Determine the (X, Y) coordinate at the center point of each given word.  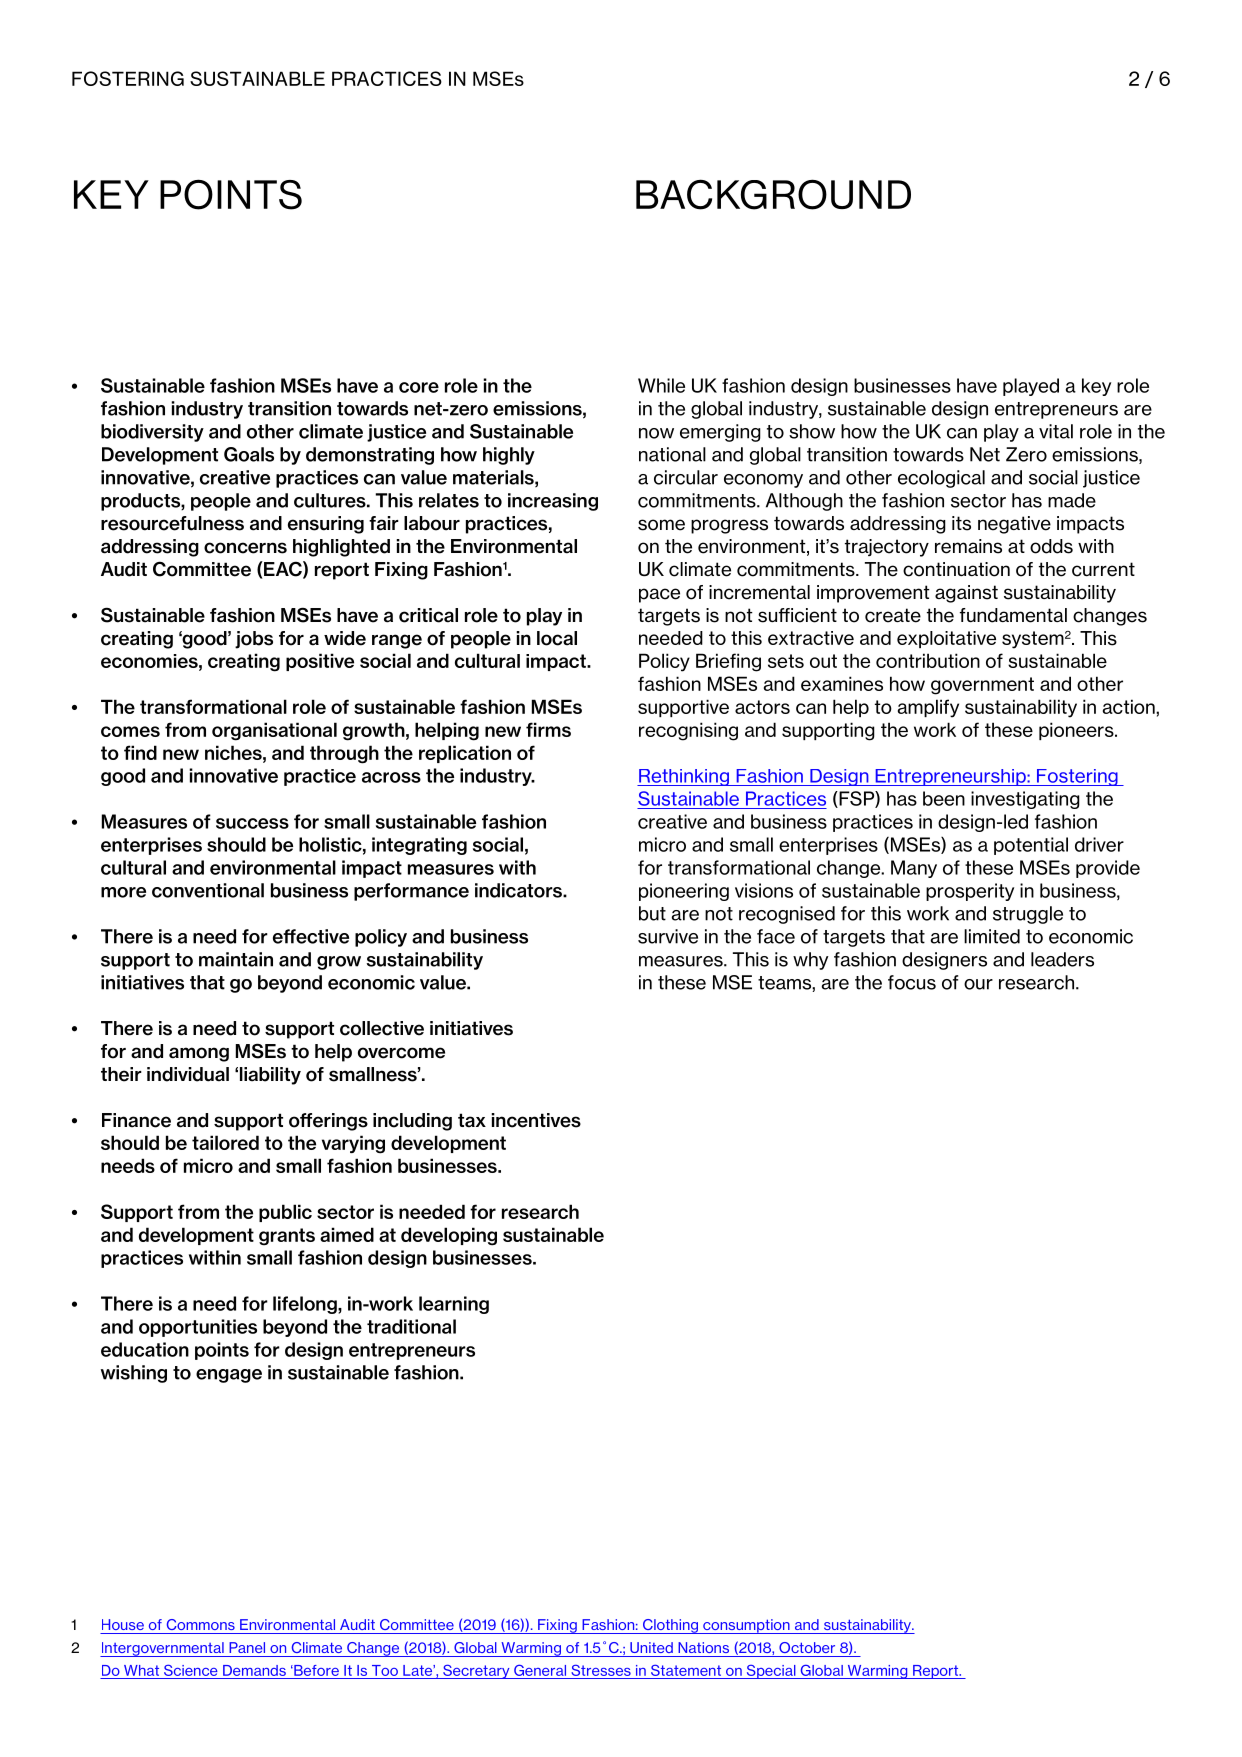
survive (668, 936)
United (651, 1647)
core (419, 387)
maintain (236, 959)
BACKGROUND (773, 194)
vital (1056, 431)
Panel (247, 1647)
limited (992, 936)
